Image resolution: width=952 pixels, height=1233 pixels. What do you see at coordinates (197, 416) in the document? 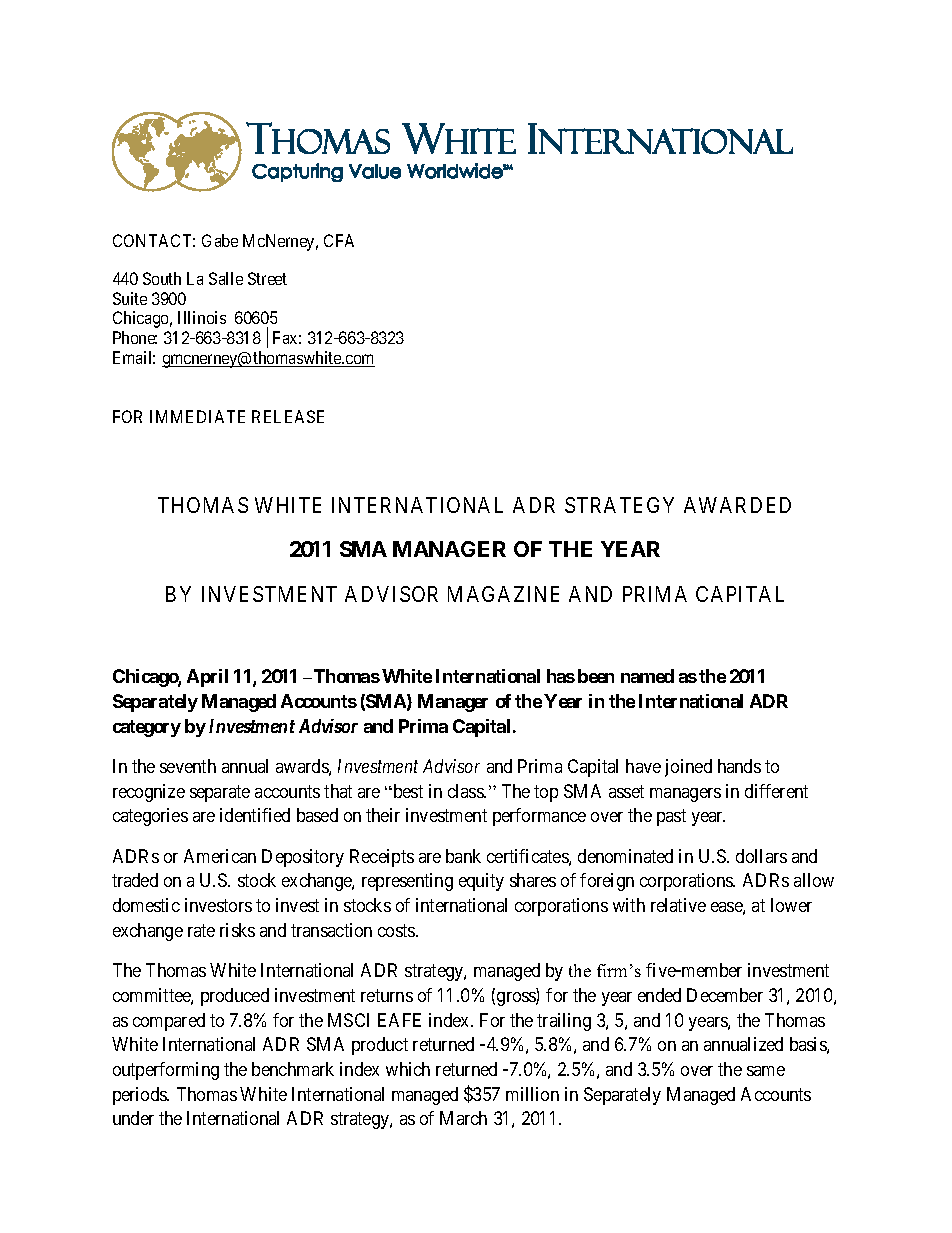
I see `IMMEDIATE` at bounding box center [197, 416].
